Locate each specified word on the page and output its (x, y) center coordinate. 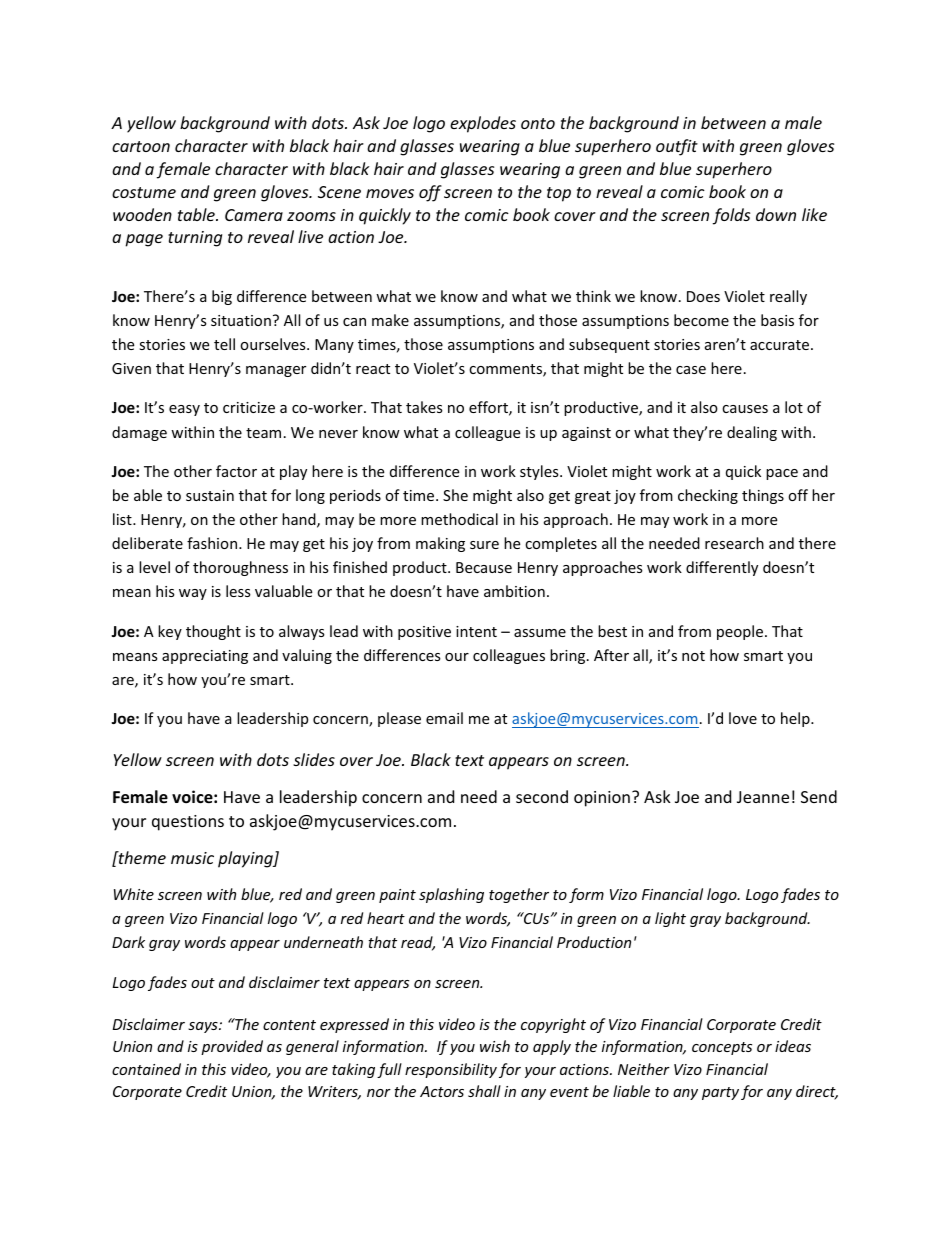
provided (232, 1047)
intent (476, 631)
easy (184, 410)
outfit (677, 147)
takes (424, 407)
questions (188, 823)
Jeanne (763, 797)
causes (745, 409)
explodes (483, 124)
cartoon (141, 146)
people (741, 632)
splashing (451, 895)
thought (213, 632)
